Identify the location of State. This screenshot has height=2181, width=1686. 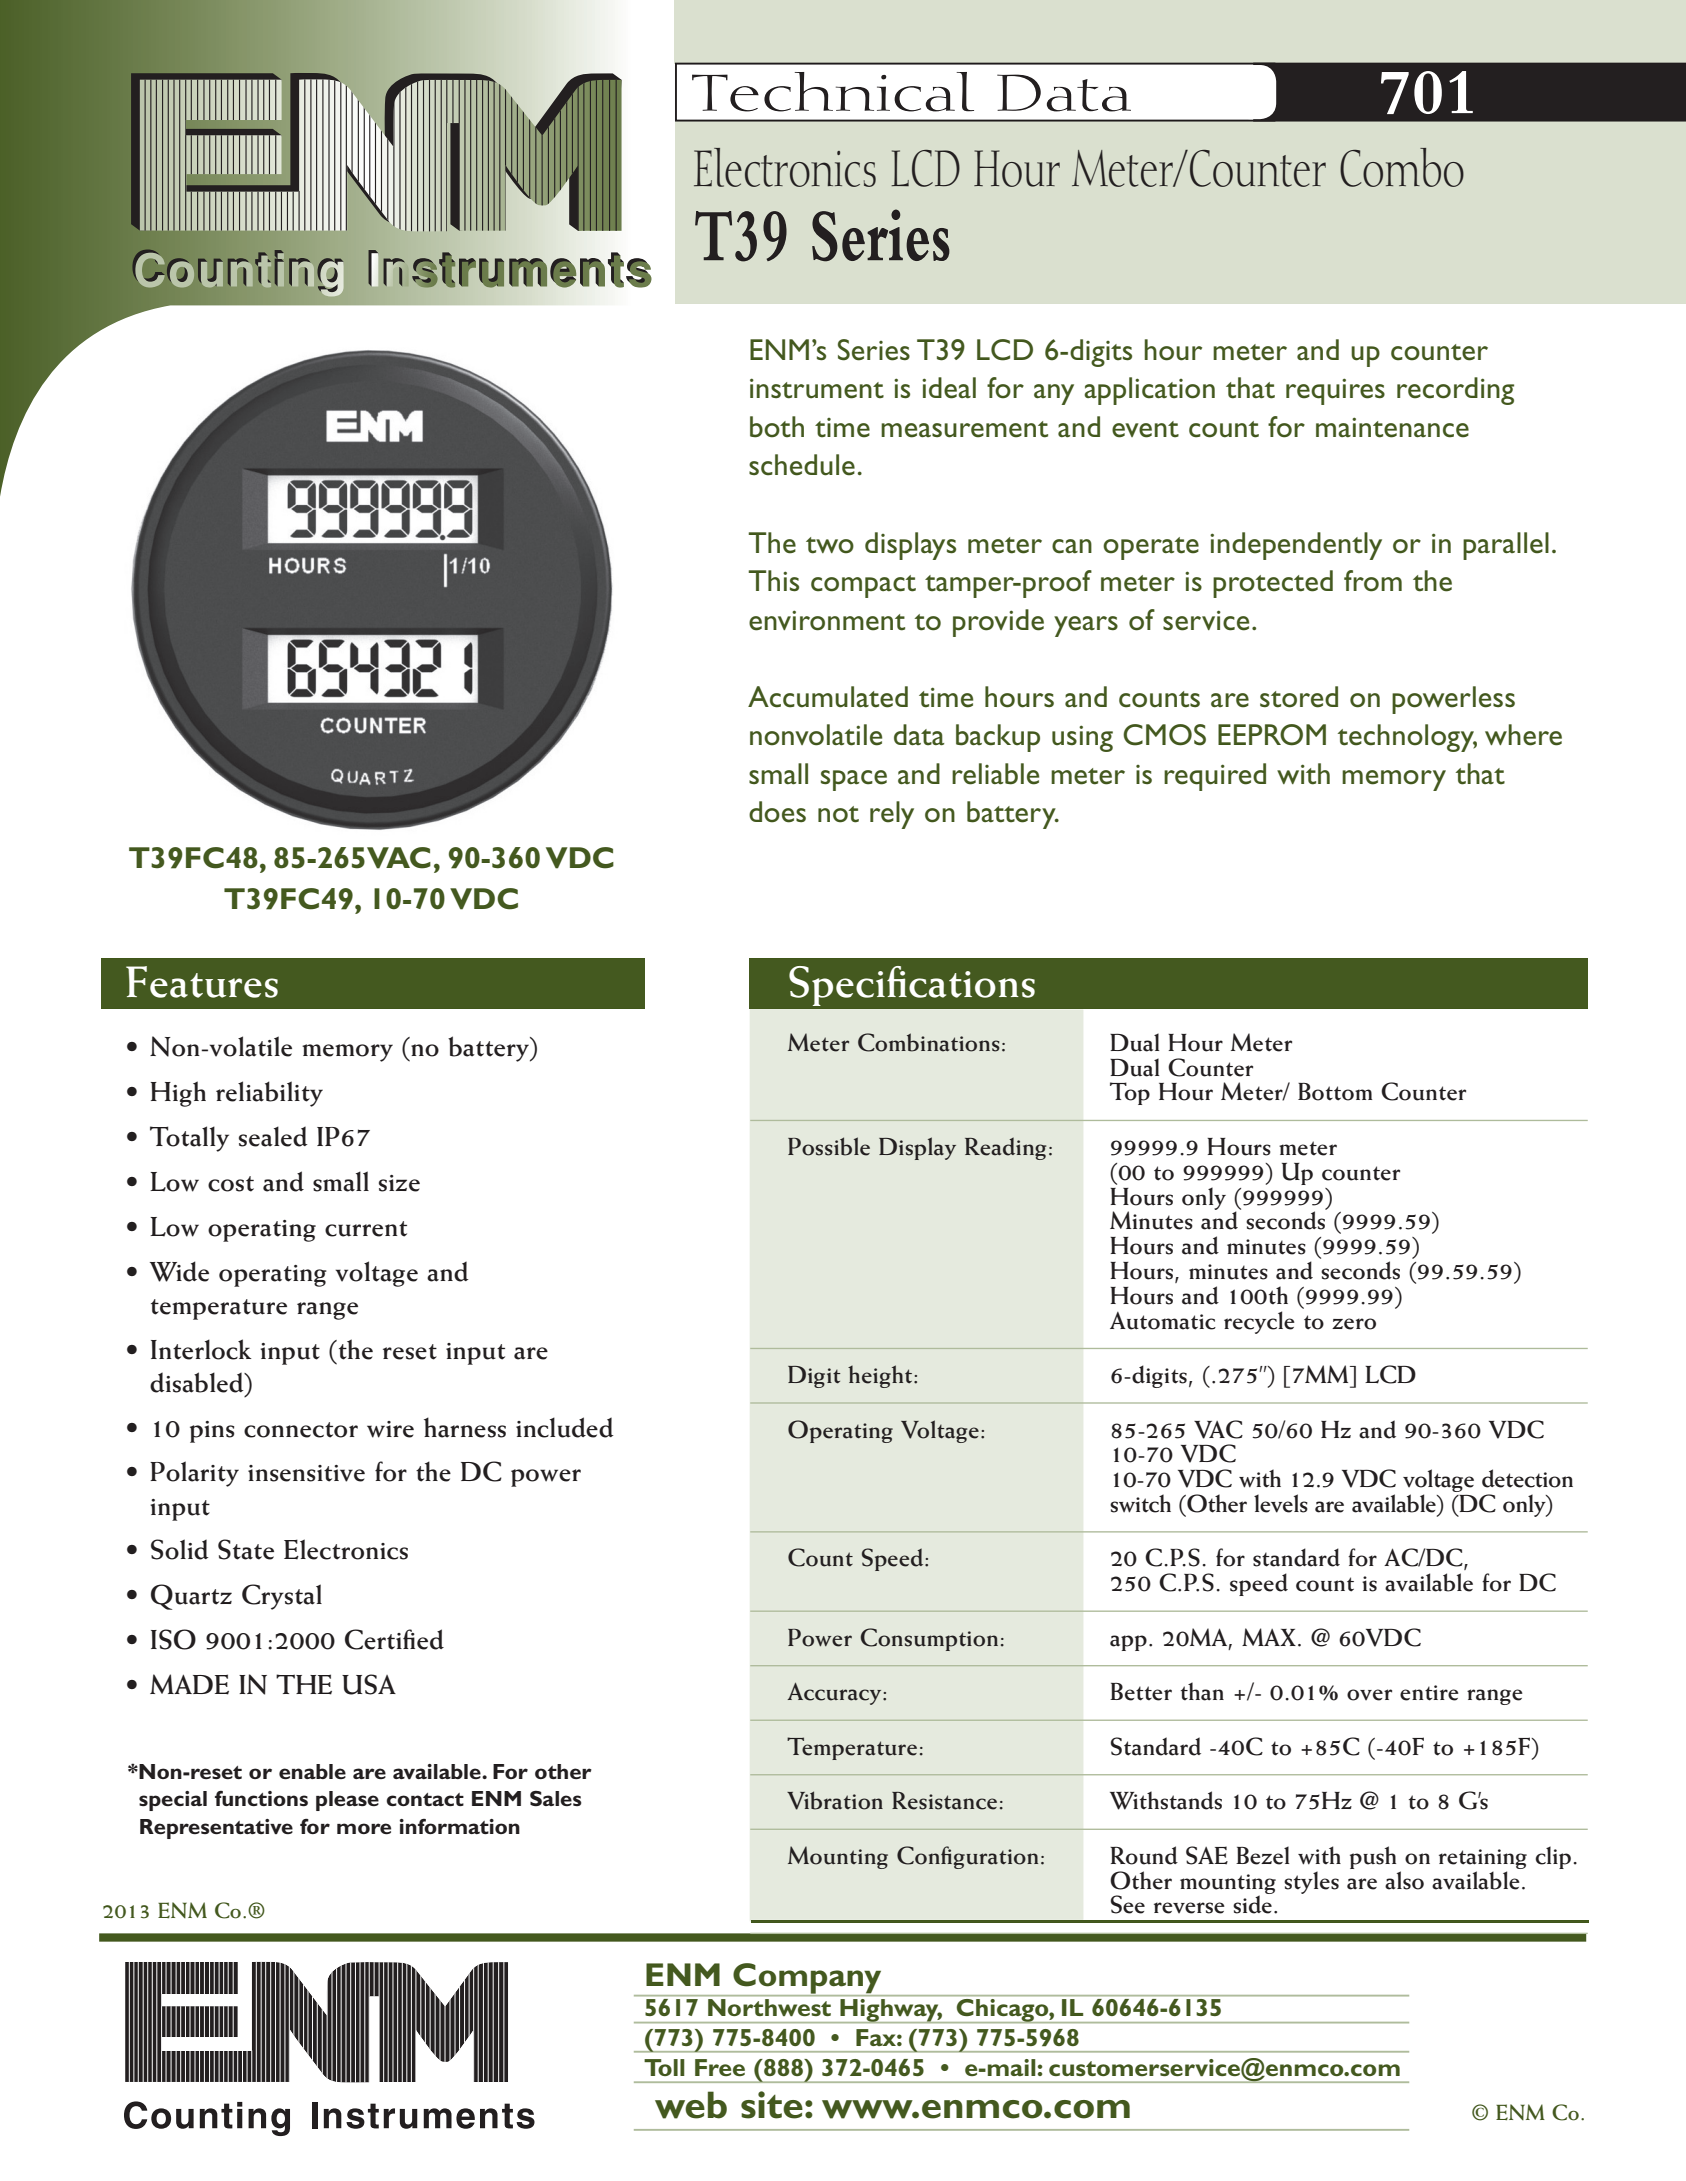
(246, 1549).
